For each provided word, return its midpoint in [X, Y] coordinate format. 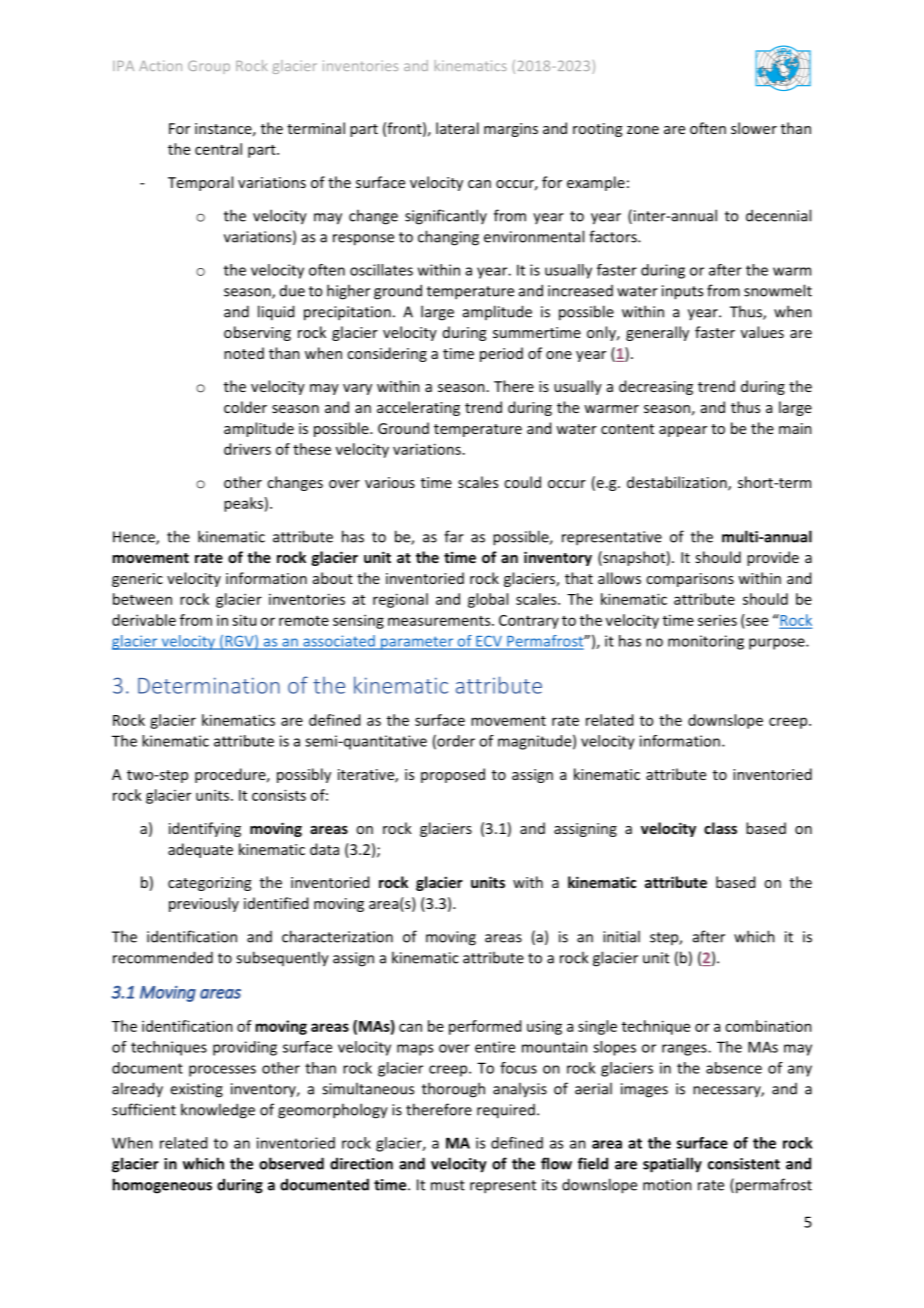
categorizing [209, 884]
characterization [337, 936]
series [717, 620]
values [762, 332]
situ [244, 620]
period [501, 354]
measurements [440, 621]
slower [754, 128]
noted [244, 353]
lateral [457, 128]
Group [209, 67]
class [720, 828]
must [448, 1185]
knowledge [218, 1111]
